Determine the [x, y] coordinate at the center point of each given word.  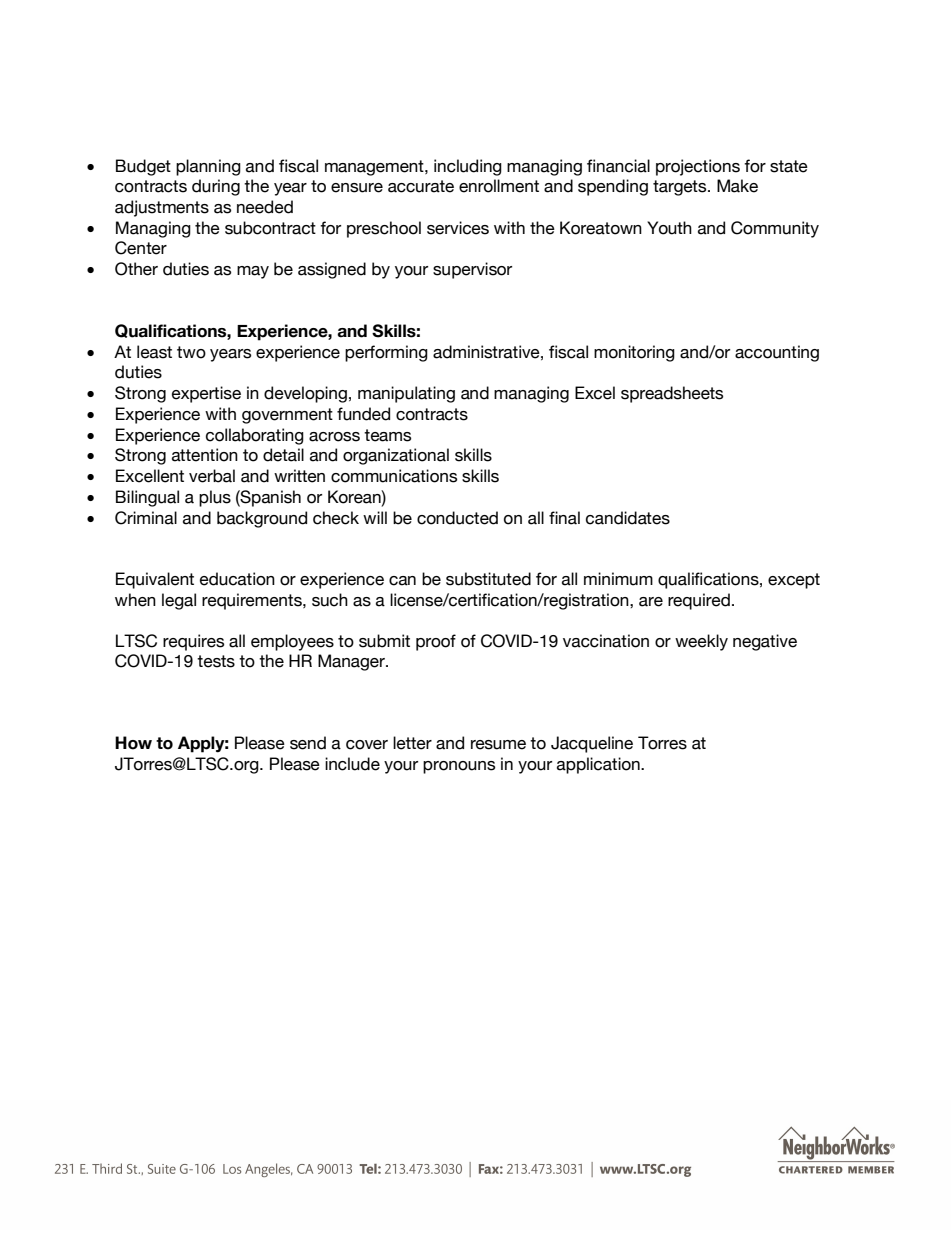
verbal [212, 476]
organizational [396, 456]
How [133, 743]
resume [498, 745]
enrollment [499, 186]
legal [179, 601]
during [216, 187]
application [599, 765]
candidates [628, 518]
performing [386, 353]
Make [737, 186]
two [191, 352]
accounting [777, 353]
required [699, 601]
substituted [488, 579]
